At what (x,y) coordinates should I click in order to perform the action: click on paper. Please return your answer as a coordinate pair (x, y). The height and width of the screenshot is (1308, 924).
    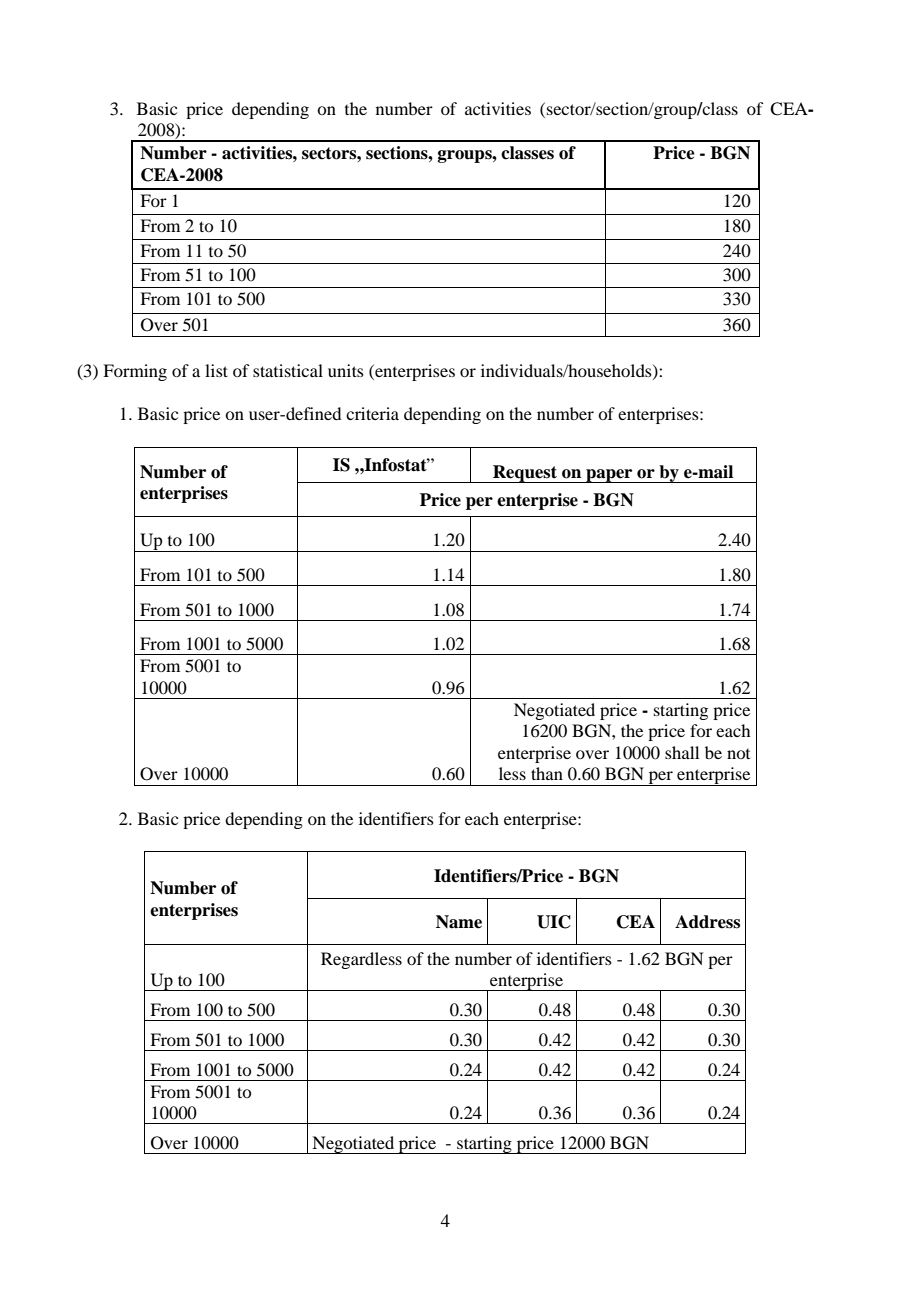
    Looking at the image, I should click on (609, 476).
